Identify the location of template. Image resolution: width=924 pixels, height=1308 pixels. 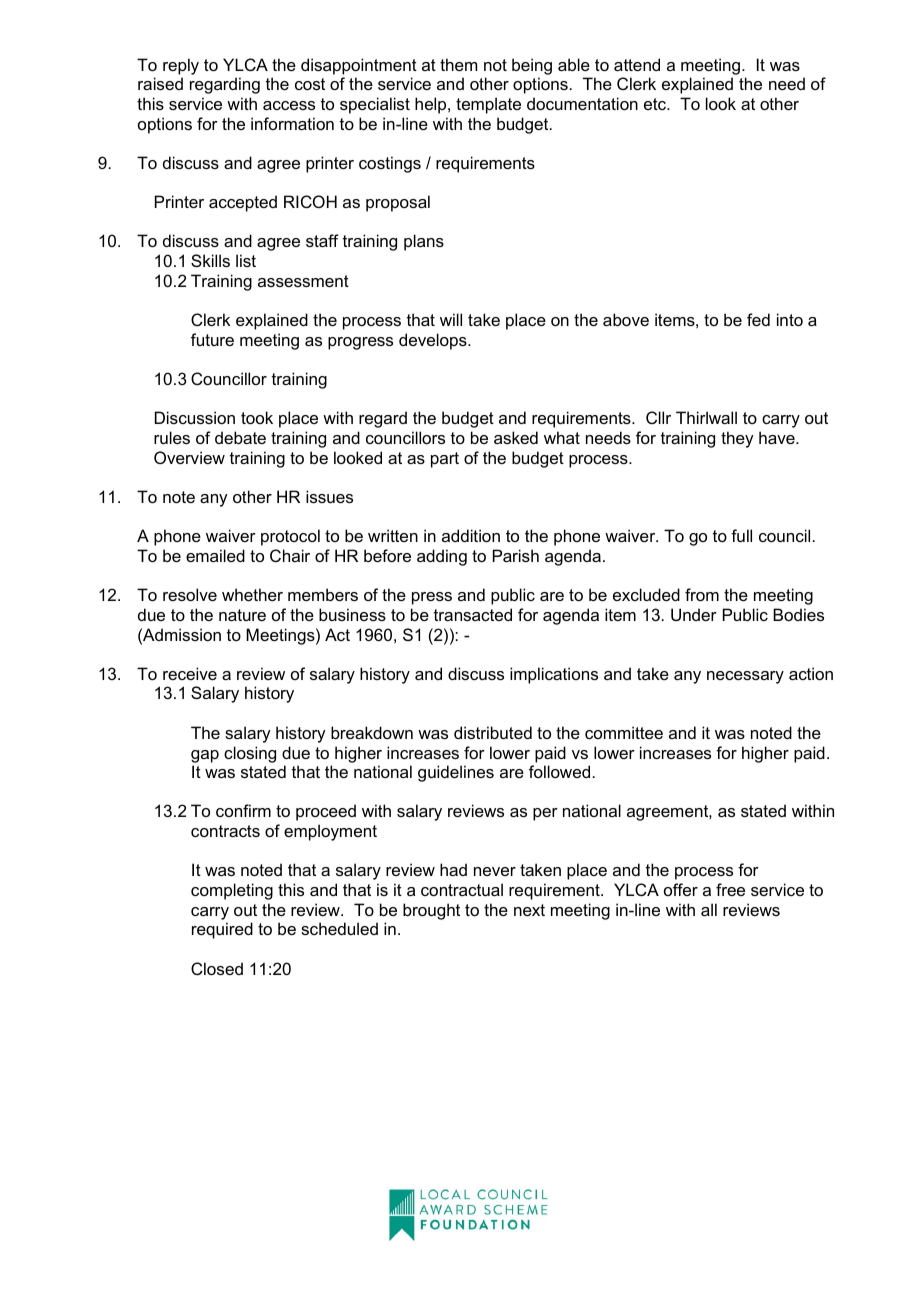
(488, 105).
